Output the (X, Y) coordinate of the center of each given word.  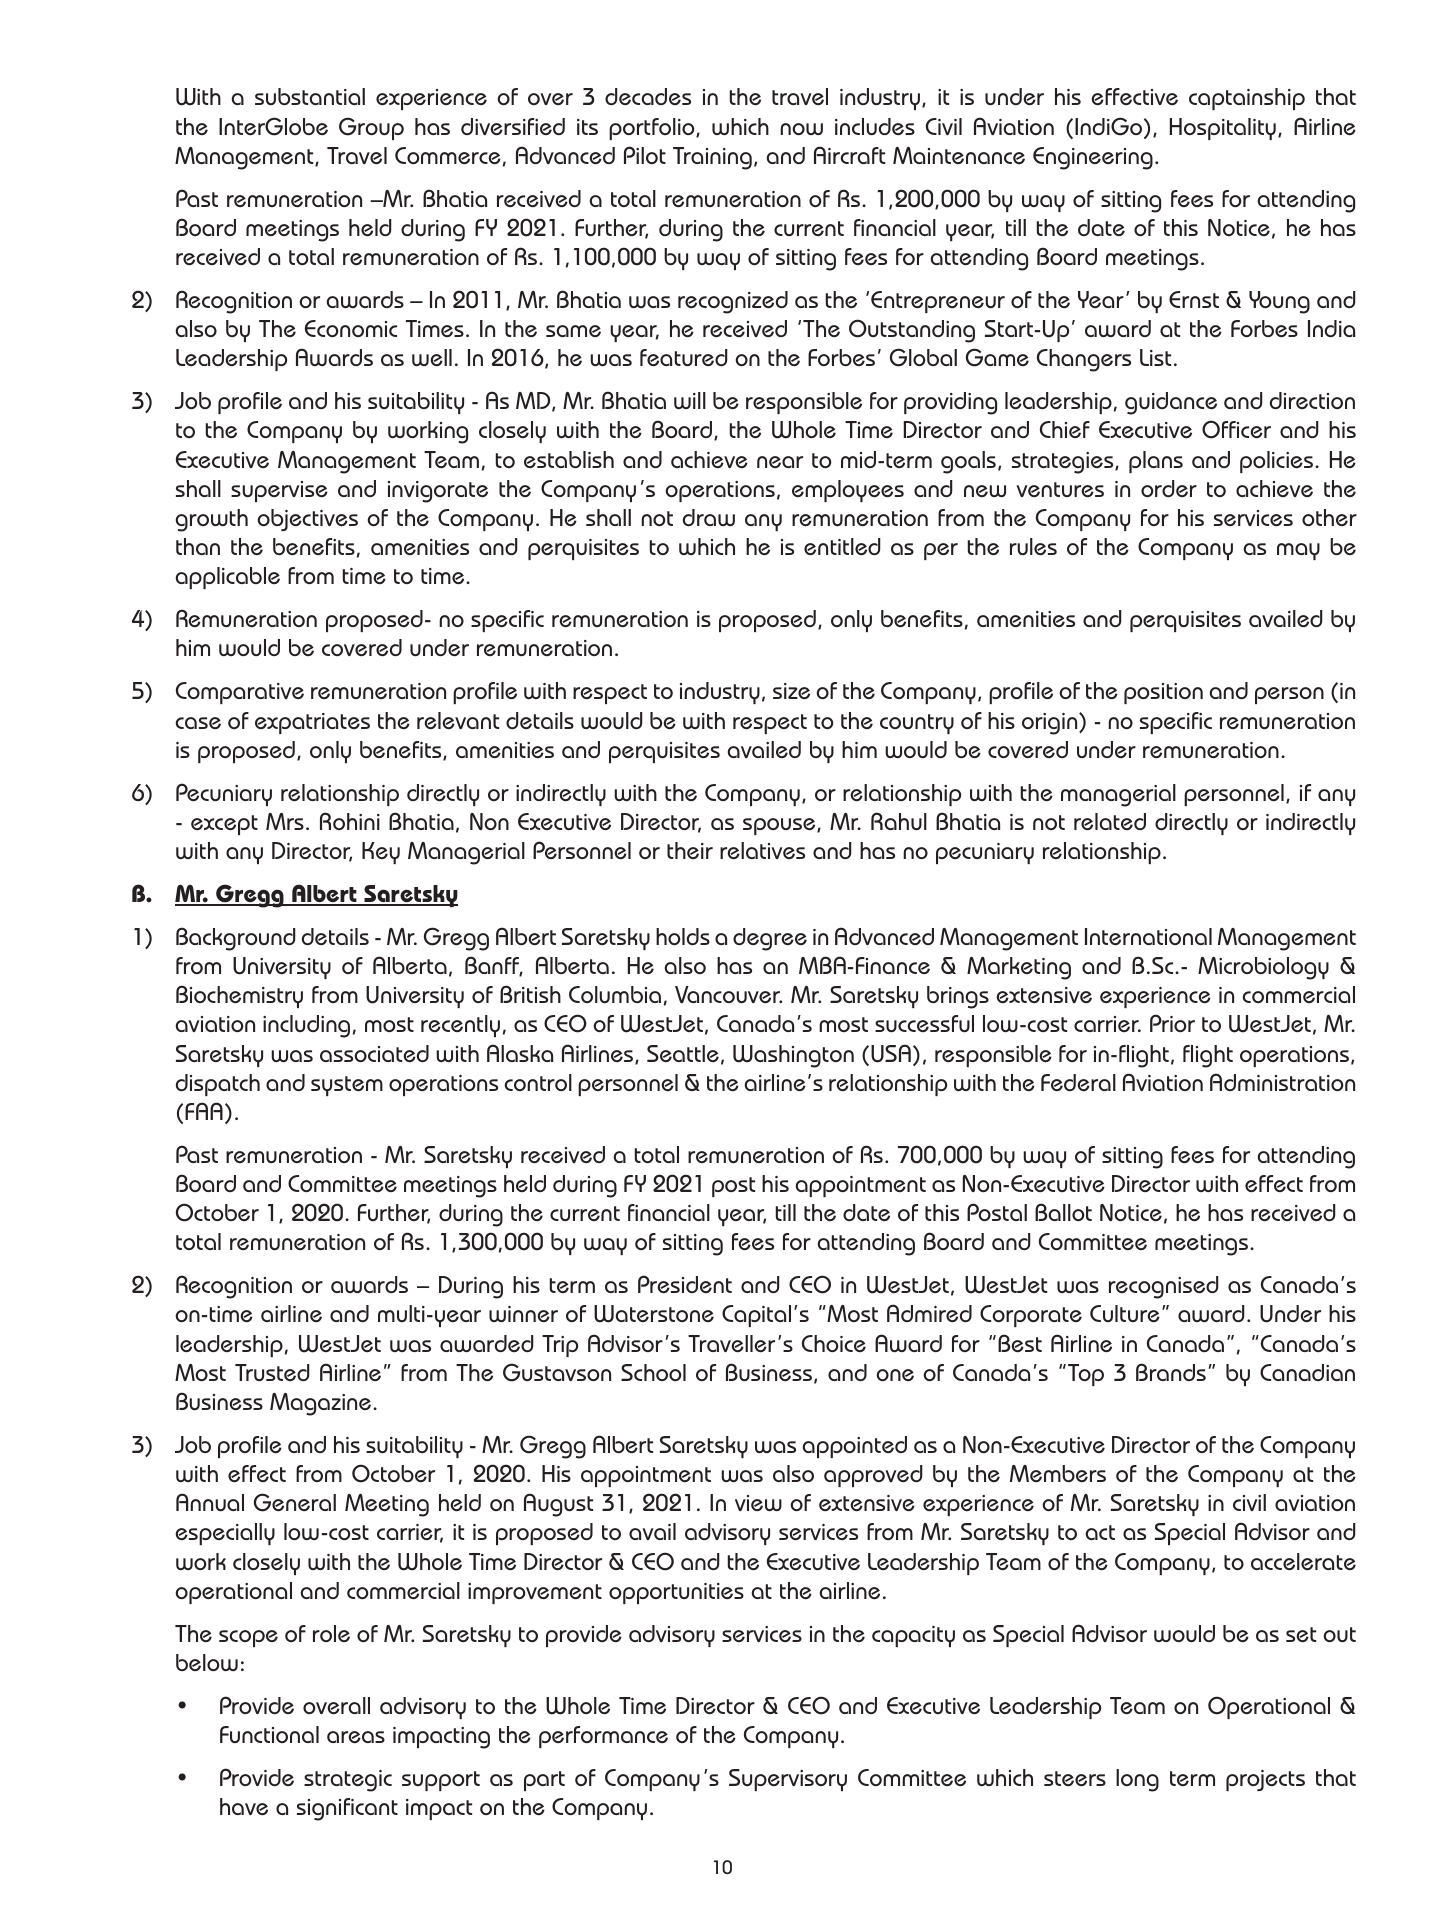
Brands (1171, 1372)
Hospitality (1223, 129)
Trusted (272, 1372)
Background (236, 939)
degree (770, 939)
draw (709, 517)
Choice (834, 1343)
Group (371, 128)
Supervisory (788, 1780)
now (801, 129)
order (1169, 488)
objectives (307, 520)
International (1148, 936)
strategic (348, 1781)
